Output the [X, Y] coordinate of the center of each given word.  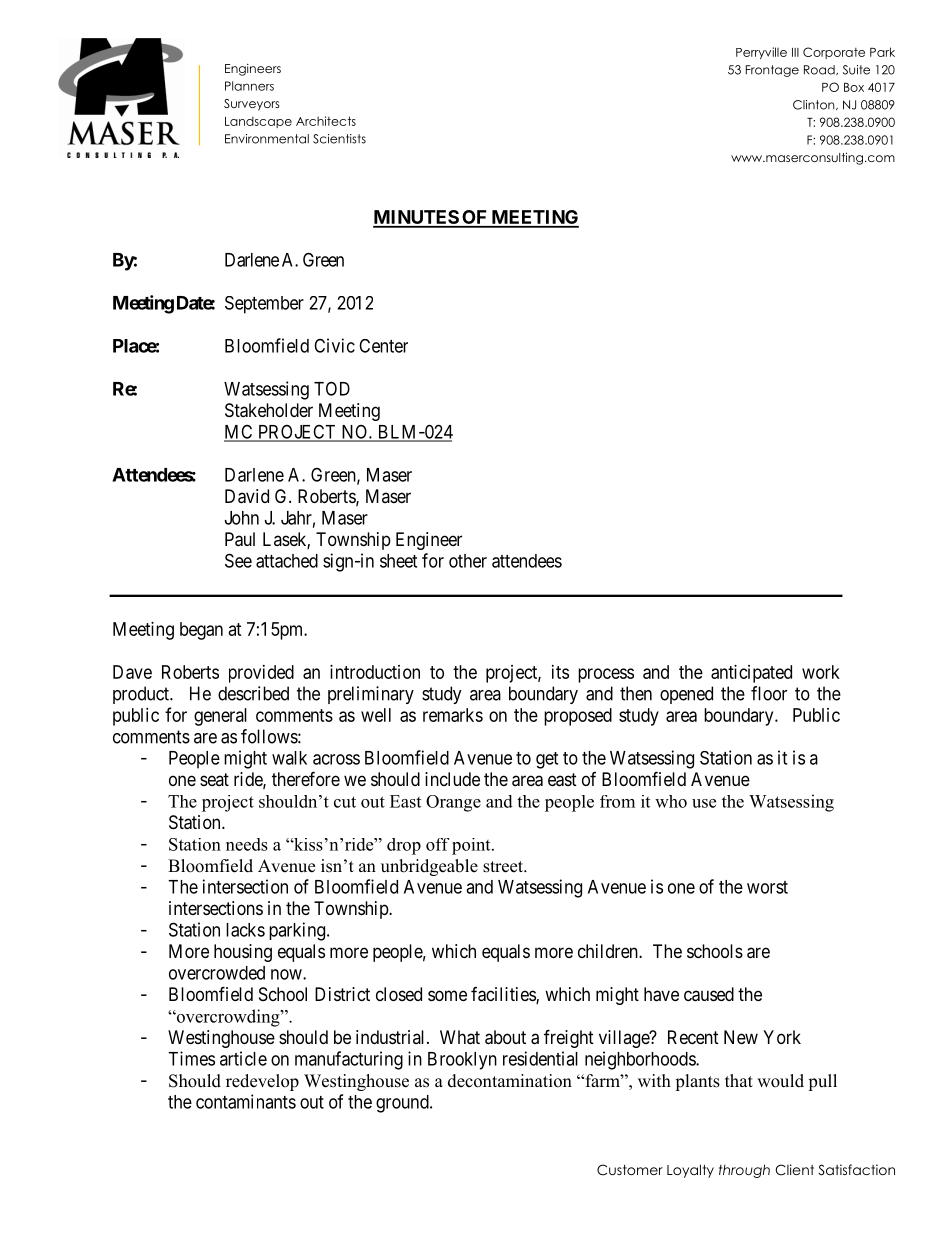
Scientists [339, 139]
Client [794, 1170]
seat [214, 779]
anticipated [751, 674]
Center [383, 346]
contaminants [246, 1101]
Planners [249, 86]
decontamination [510, 1081]
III [795, 52]
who [671, 801]
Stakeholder [269, 410]
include [452, 779]
